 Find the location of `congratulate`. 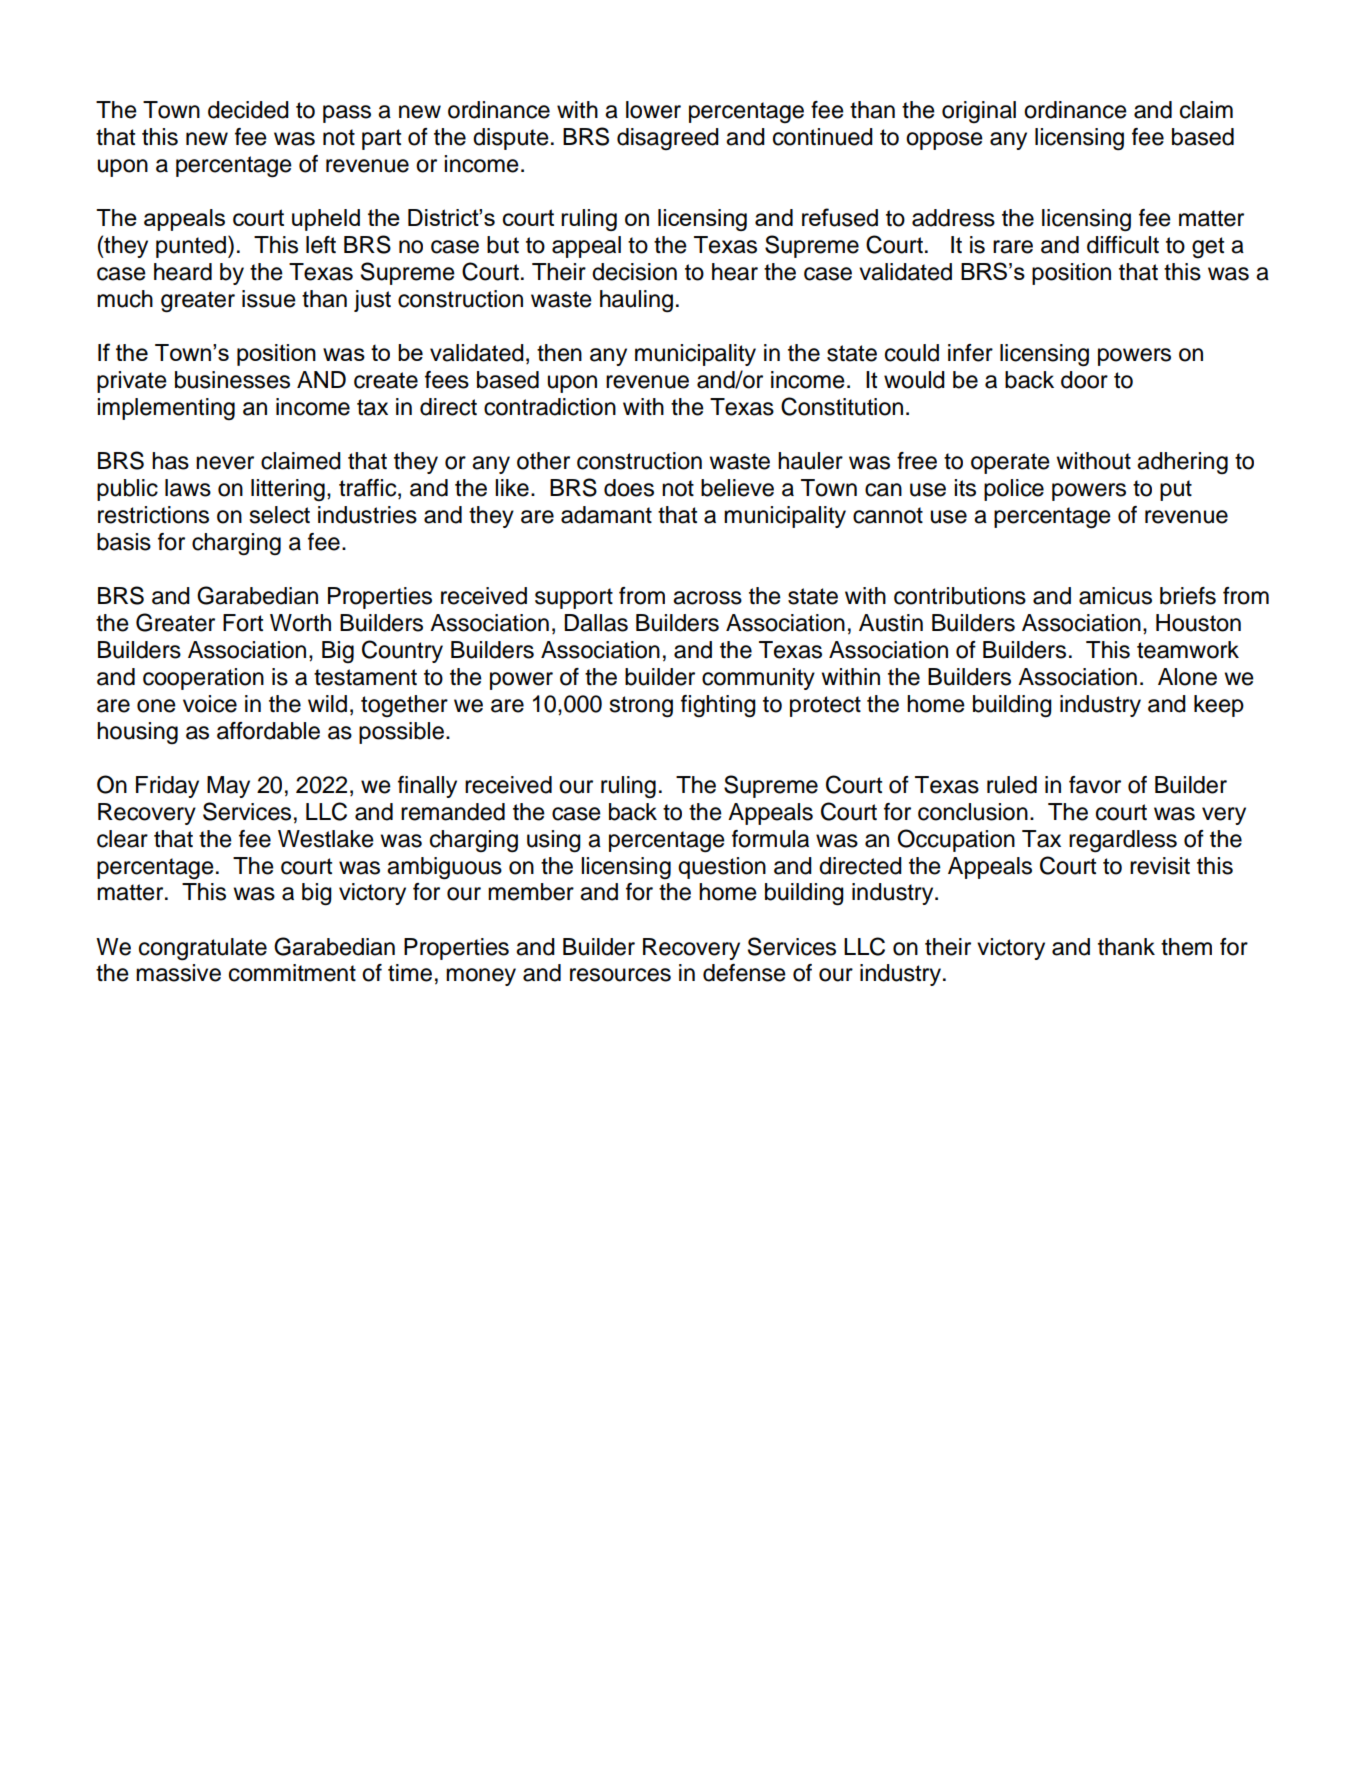

congratulate is located at coordinates (203, 949).
